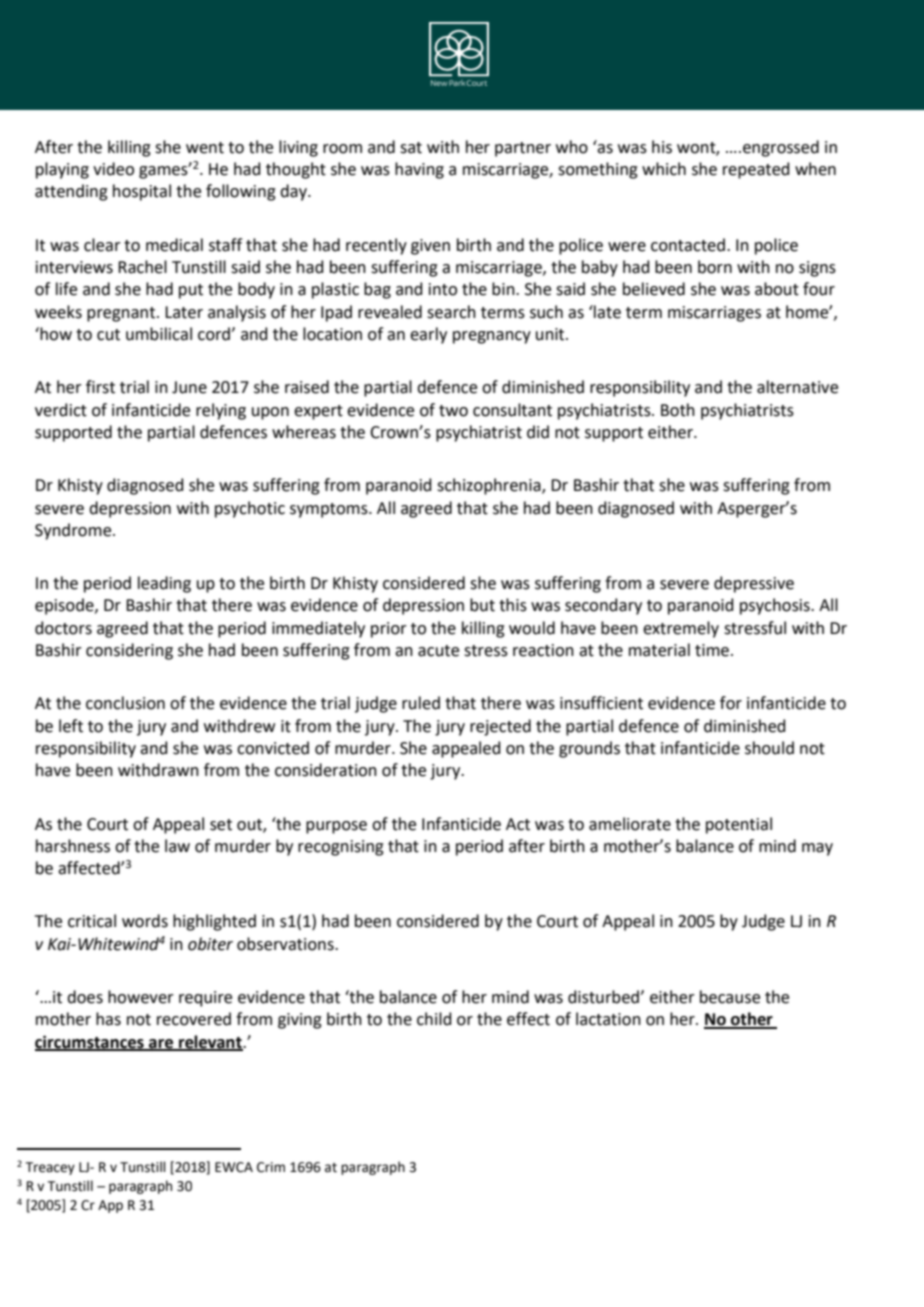  Describe the element at coordinates (145, 921) in the page. I see `words` at that location.
